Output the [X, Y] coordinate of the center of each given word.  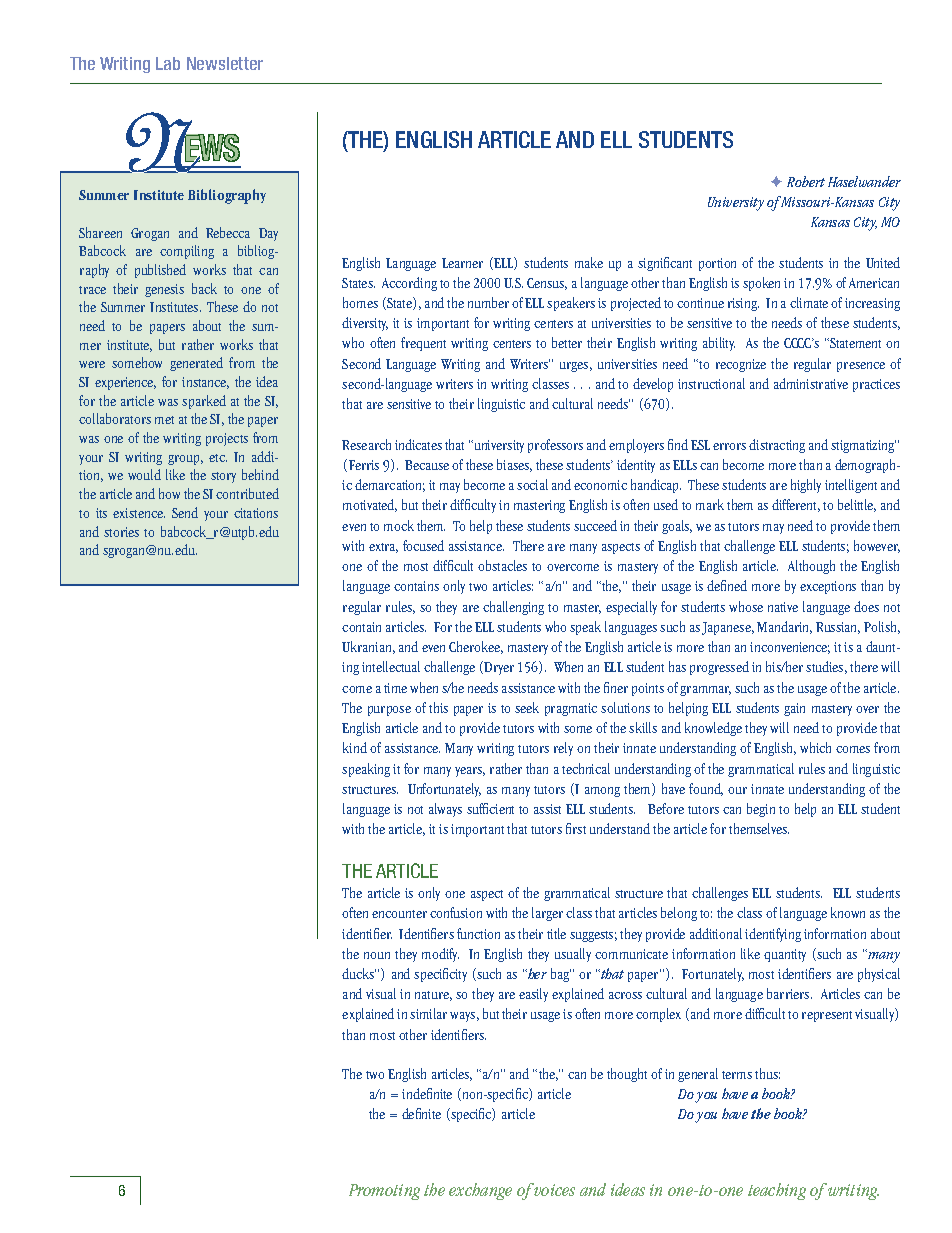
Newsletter [225, 63]
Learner [462, 263]
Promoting [384, 1192]
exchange [480, 1191]
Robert [806, 181]
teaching [777, 1191]
